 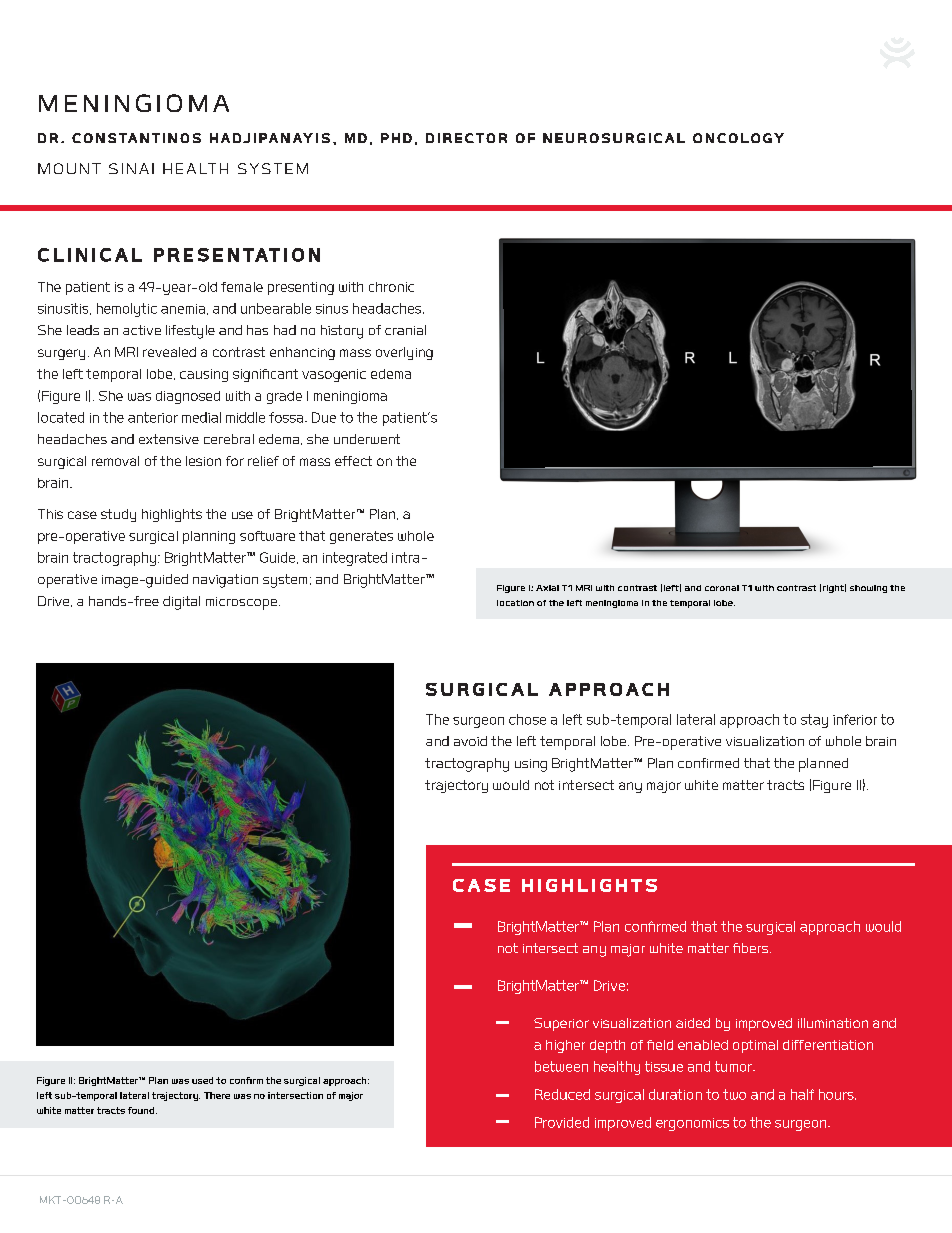 What do you see at coordinates (242, 287) in the screenshot?
I see `female` at bounding box center [242, 287].
